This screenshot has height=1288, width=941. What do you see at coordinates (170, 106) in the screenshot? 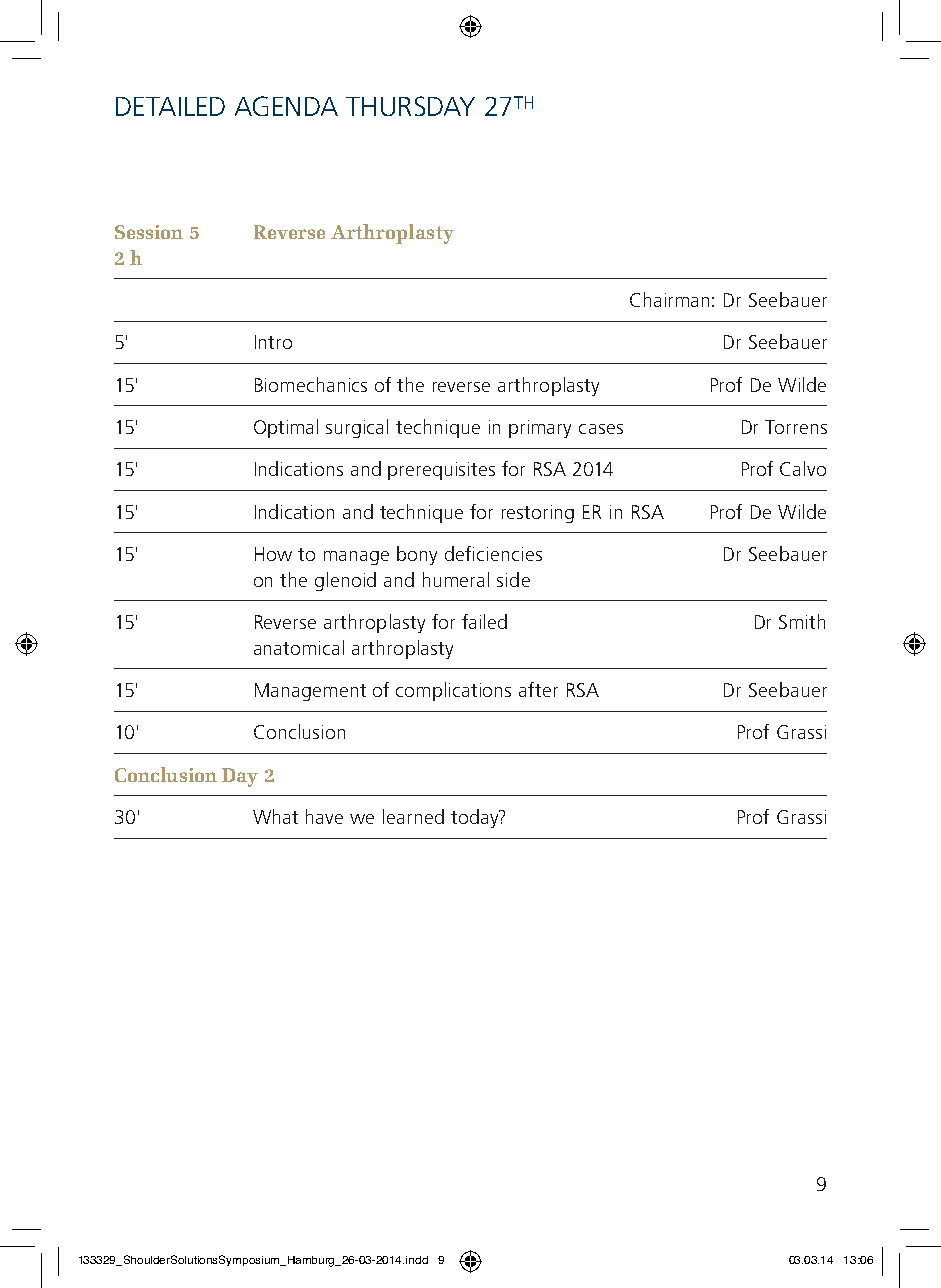
I see `DETAILED` at bounding box center [170, 106].
